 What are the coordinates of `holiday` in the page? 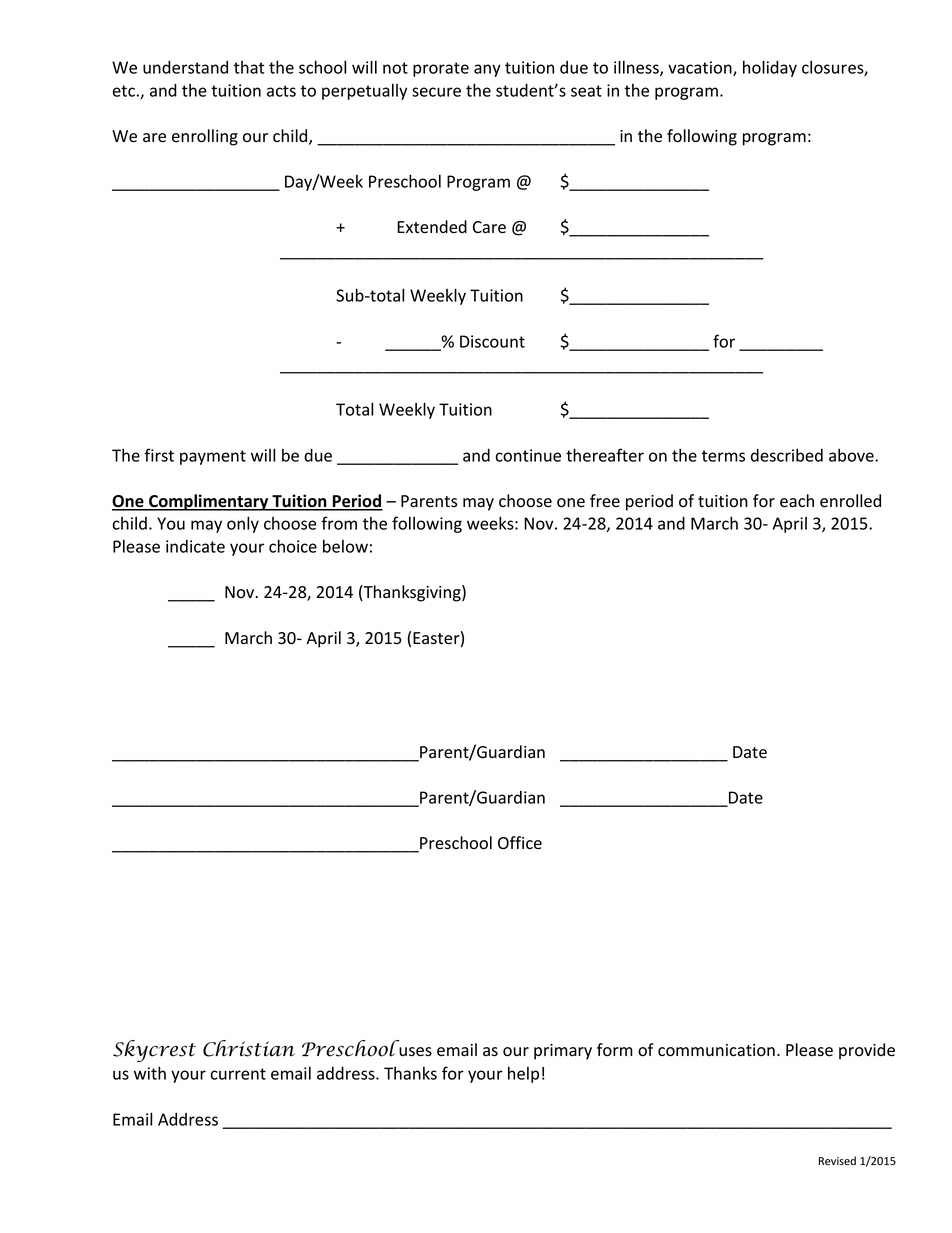 It's located at (770, 68).
